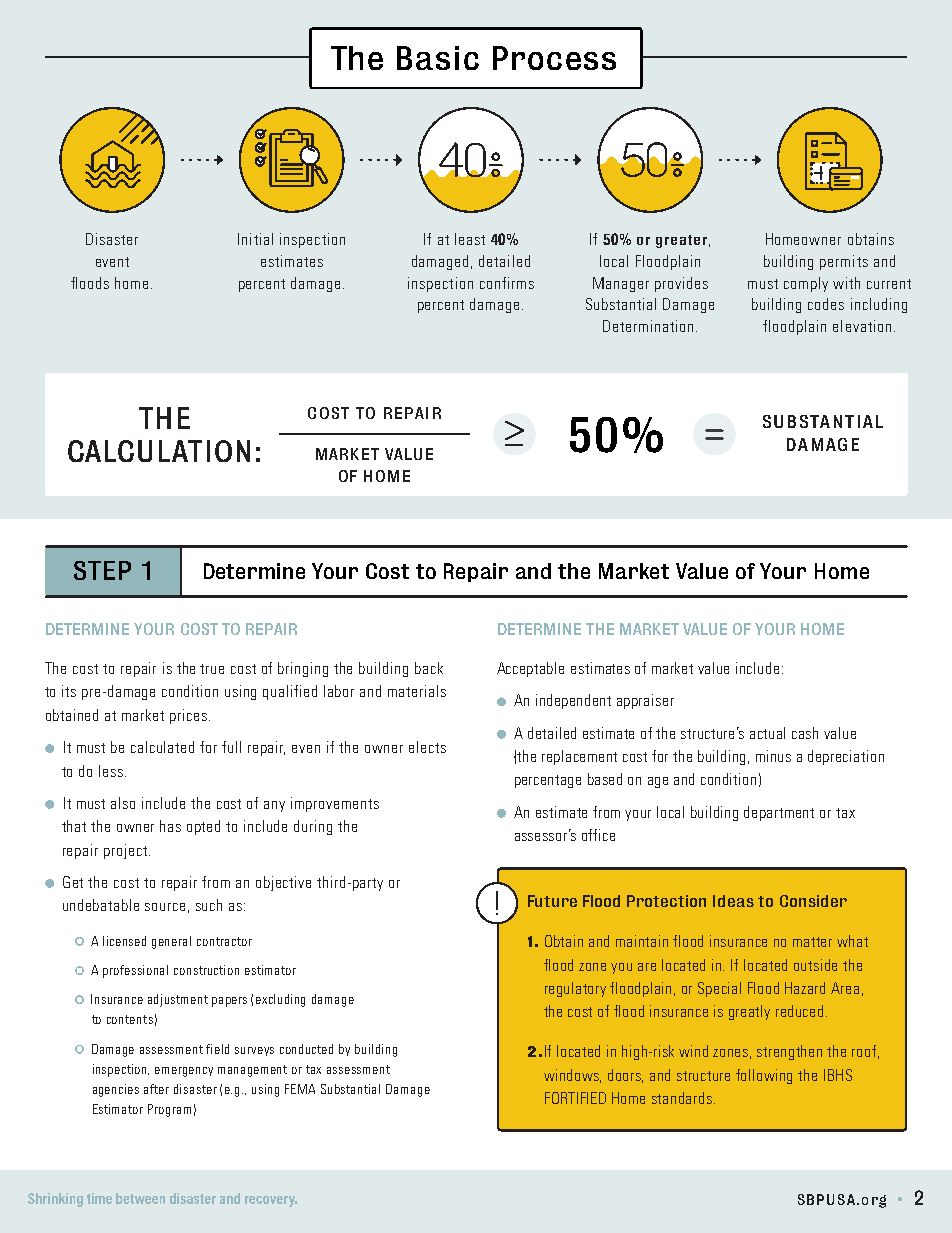  What do you see at coordinates (805, 733) in the screenshot?
I see `cash` at bounding box center [805, 733].
